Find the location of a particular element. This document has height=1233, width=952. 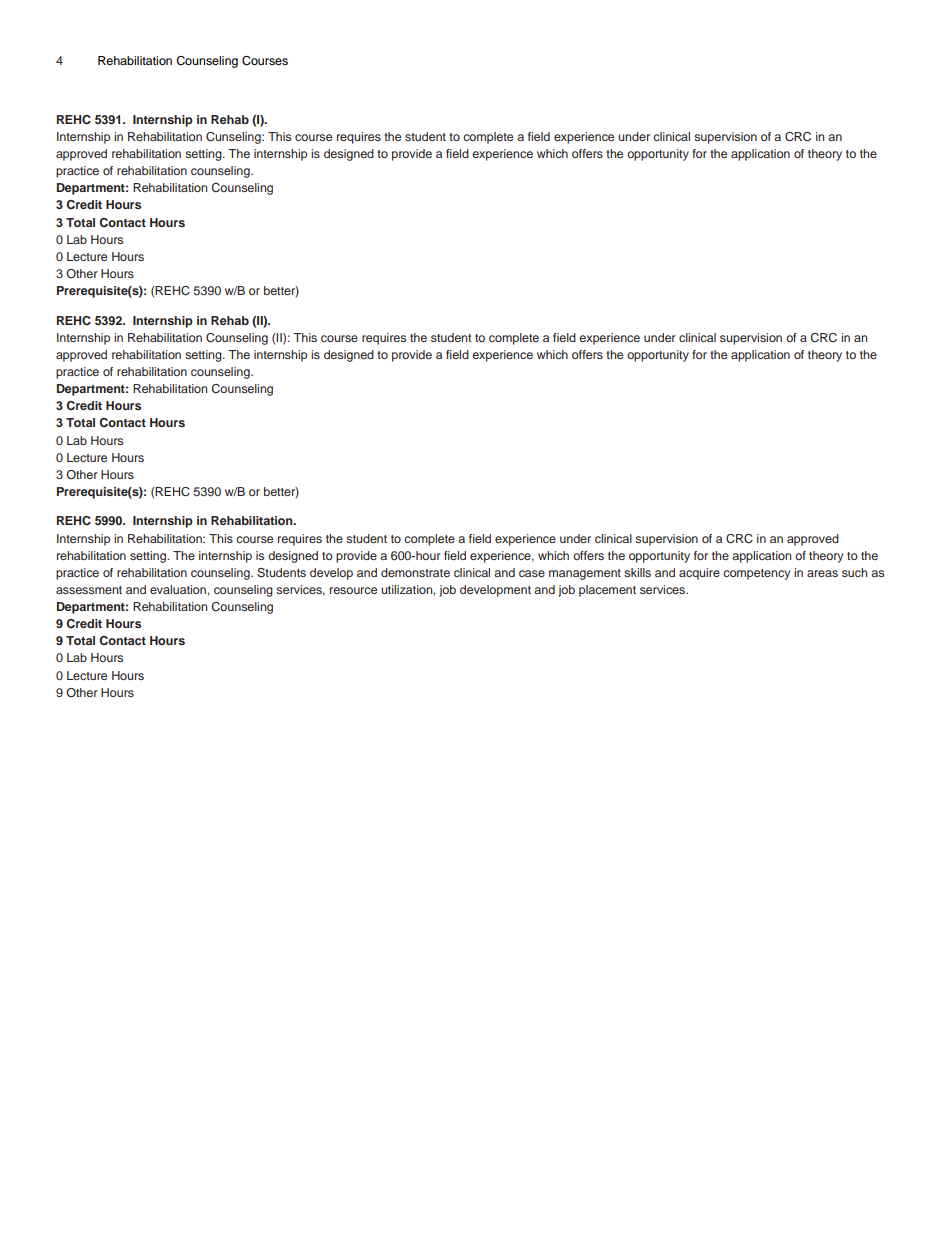

skills is located at coordinates (637, 572).
